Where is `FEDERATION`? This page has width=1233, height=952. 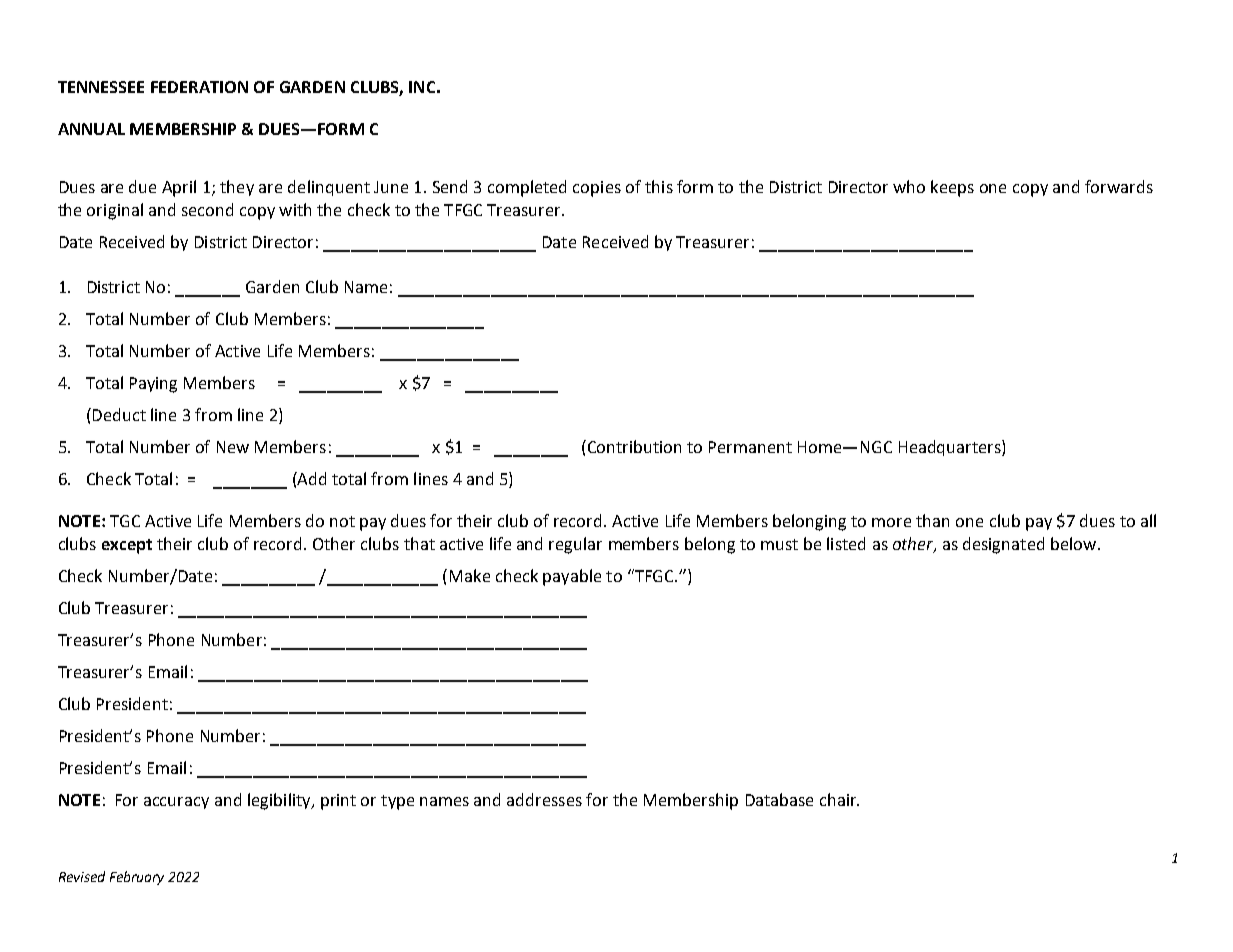 FEDERATION is located at coordinates (199, 87).
